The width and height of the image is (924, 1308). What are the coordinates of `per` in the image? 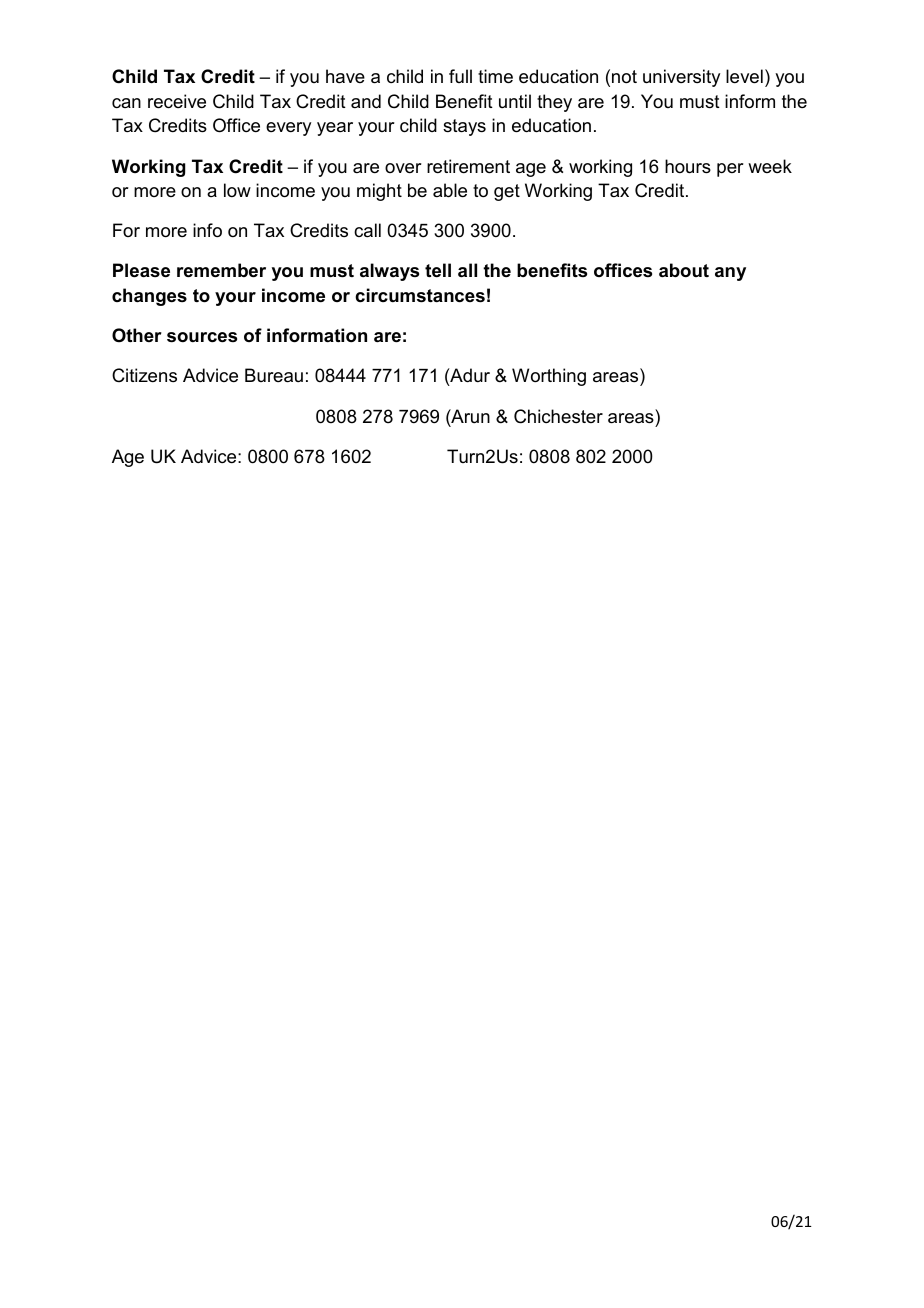 It's located at (730, 170).
